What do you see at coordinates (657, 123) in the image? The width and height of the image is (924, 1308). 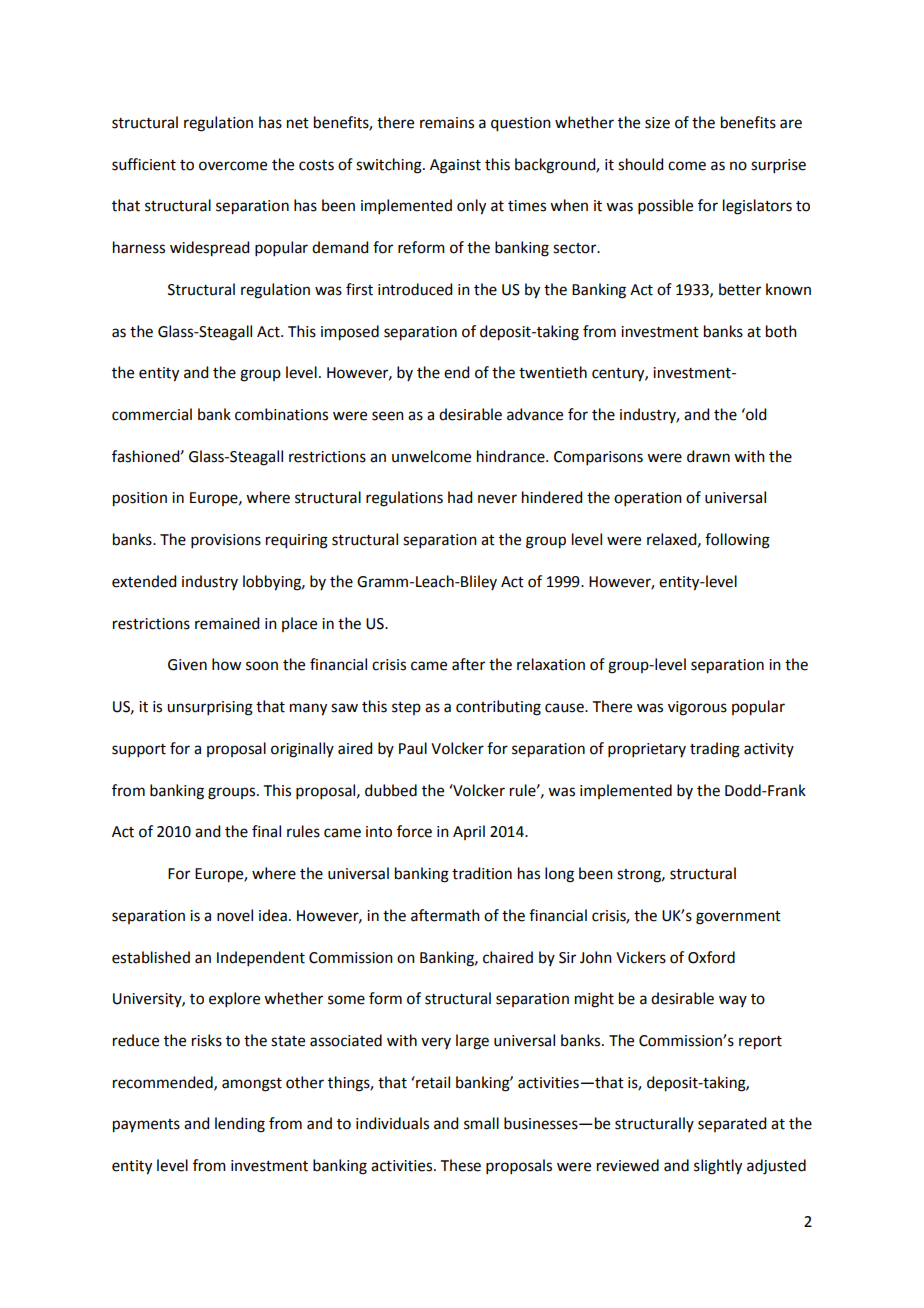 I see `size` at bounding box center [657, 123].
